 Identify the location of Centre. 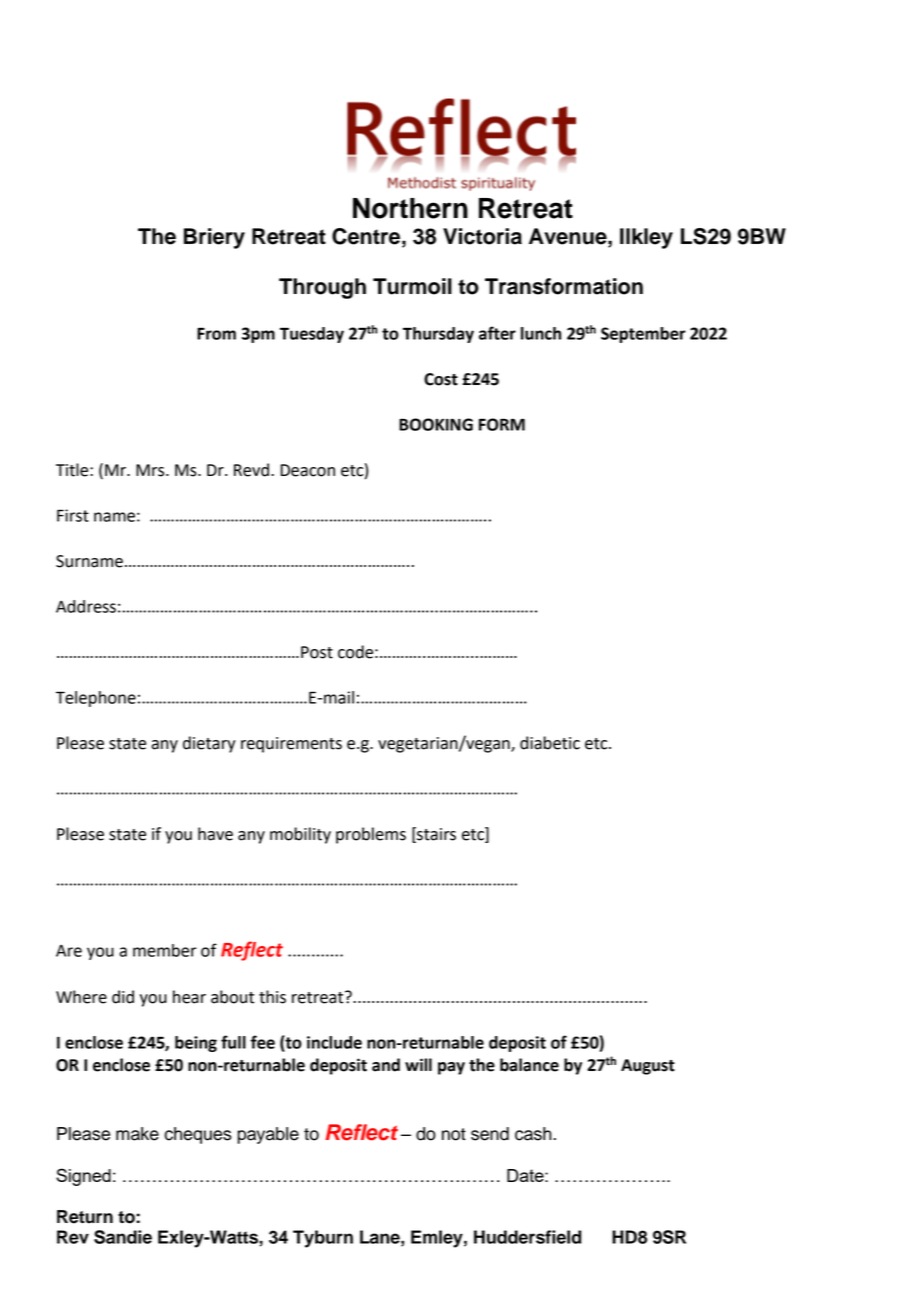
(366, 236).
